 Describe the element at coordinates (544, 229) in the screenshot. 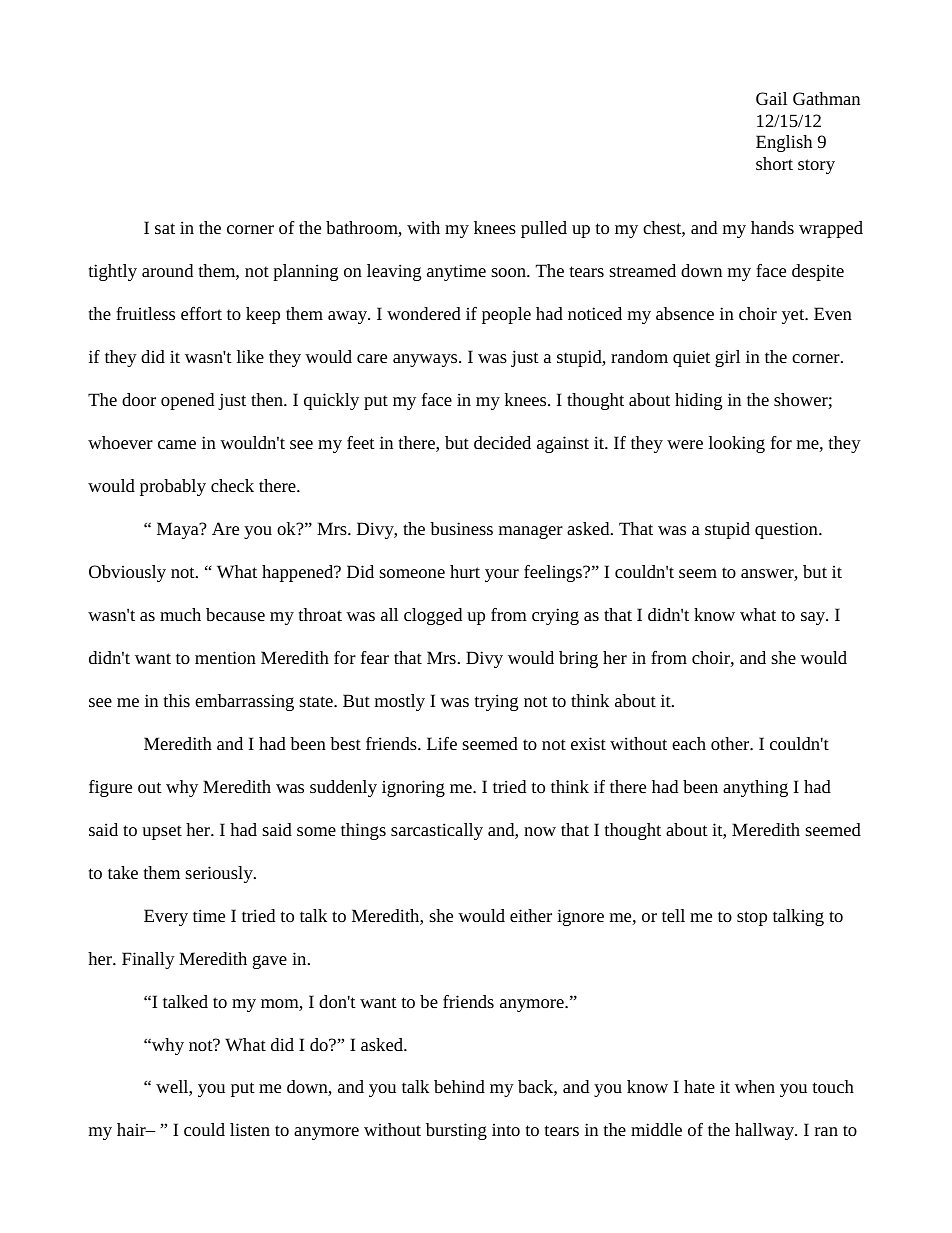

I see `pulled` at that location.
